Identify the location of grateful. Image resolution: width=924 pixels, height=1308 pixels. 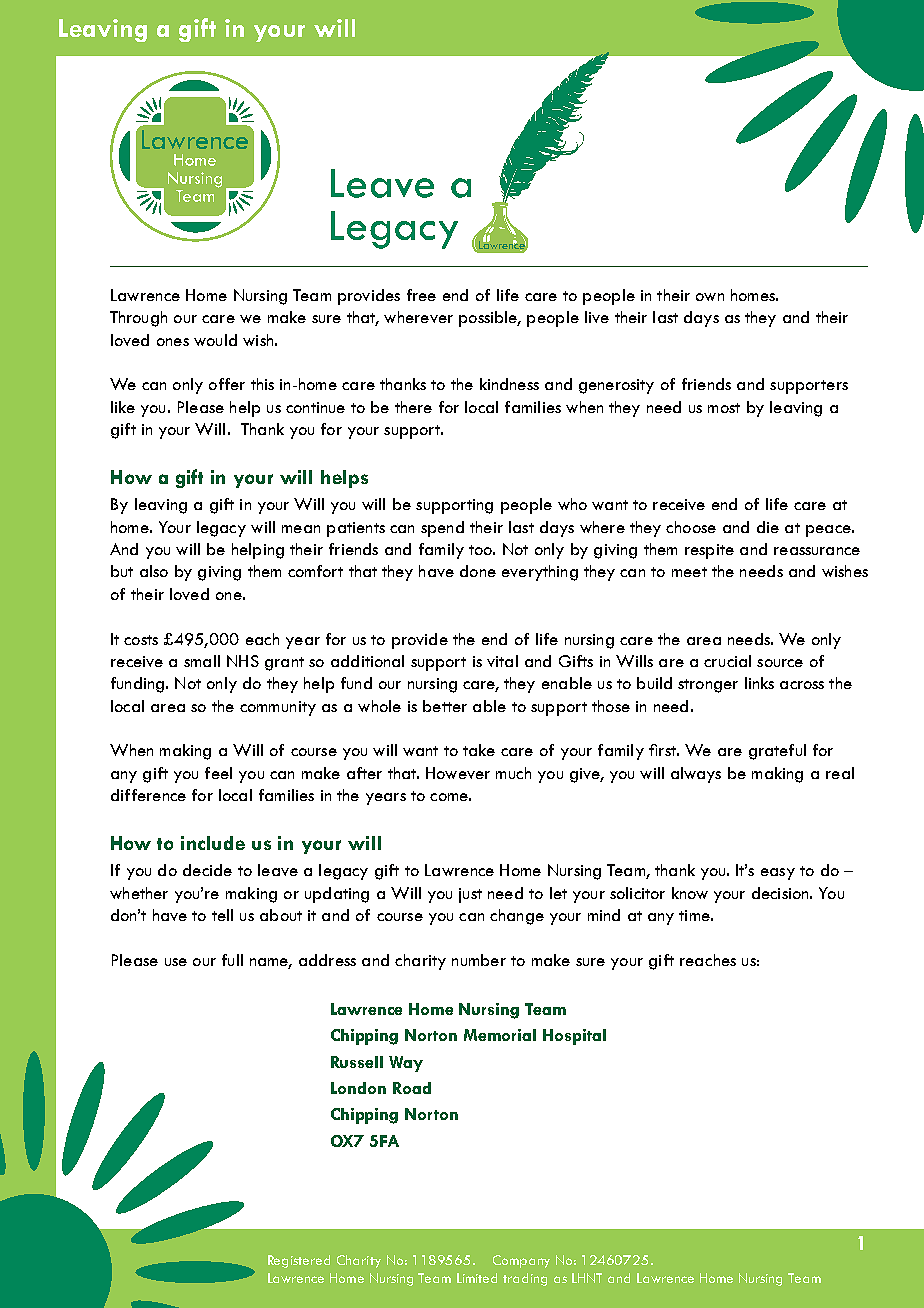
(777, 752).
